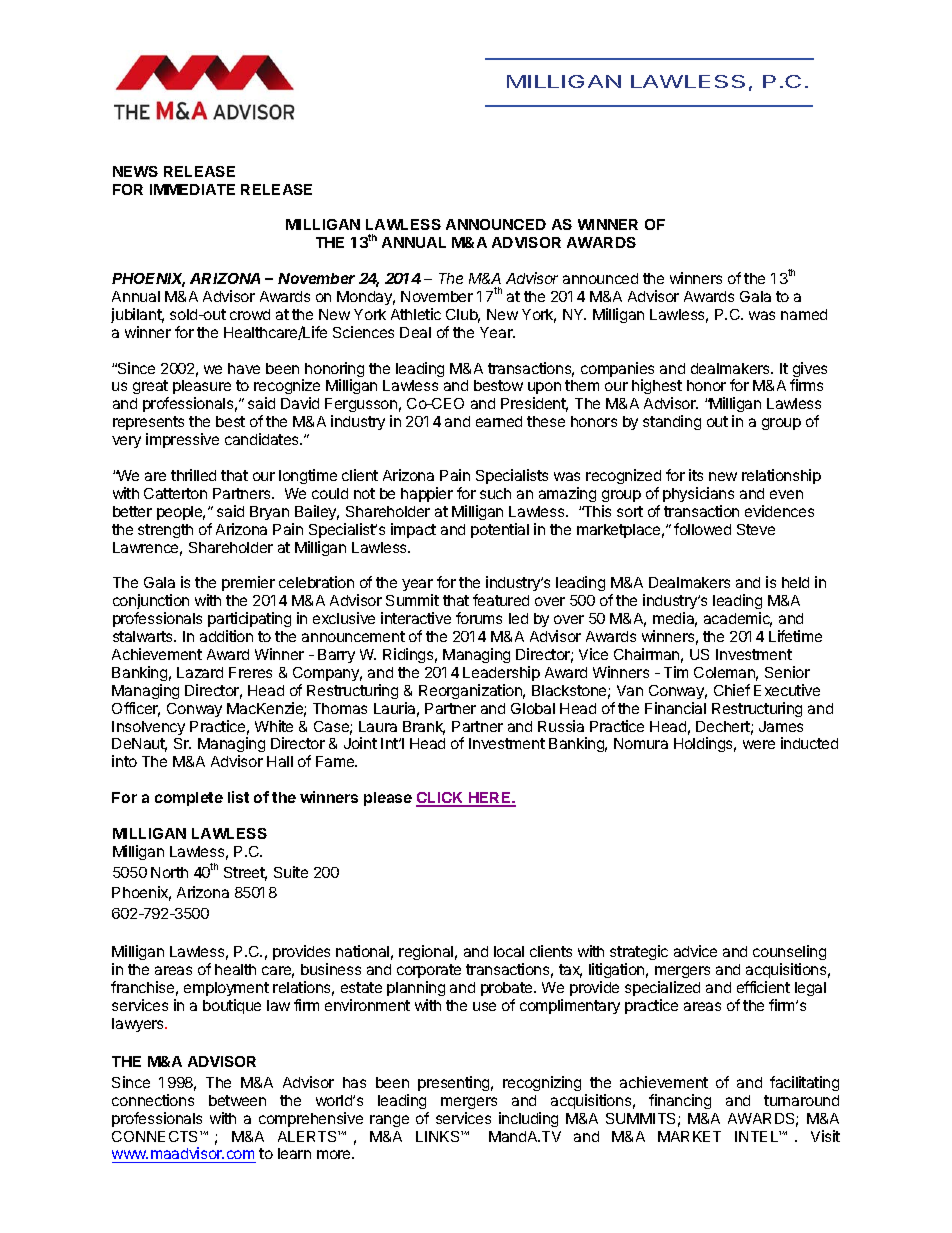 This screenshot has height=1233, width=952. I want to click on between, so click(237, 1100).
